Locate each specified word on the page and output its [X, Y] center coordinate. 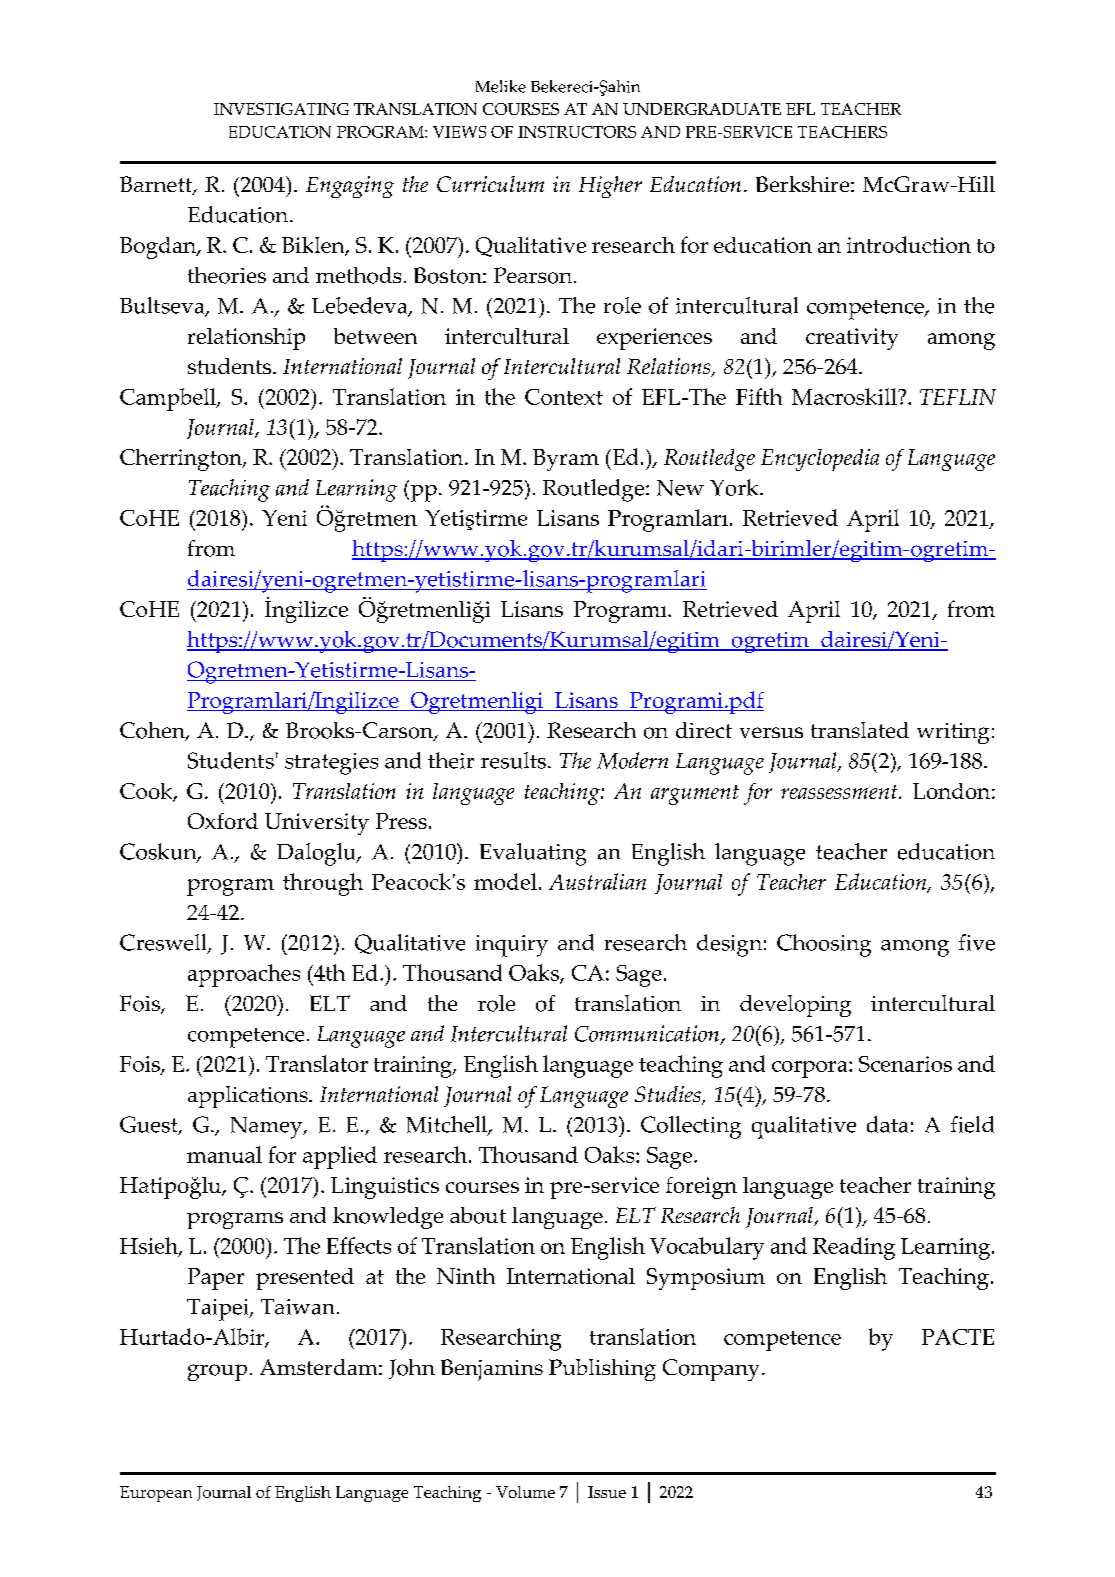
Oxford [223, 821]
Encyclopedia [820, 460]
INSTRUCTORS [577, 132]
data [887, 1124]
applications [249, 1097]
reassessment [840, 792]
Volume [525, 1492]
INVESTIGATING [281, 109]
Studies [669, 1095]
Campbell [169, 399]
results [513, 760]
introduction [909, 244]
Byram [566, 460]
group [217, 1372]
